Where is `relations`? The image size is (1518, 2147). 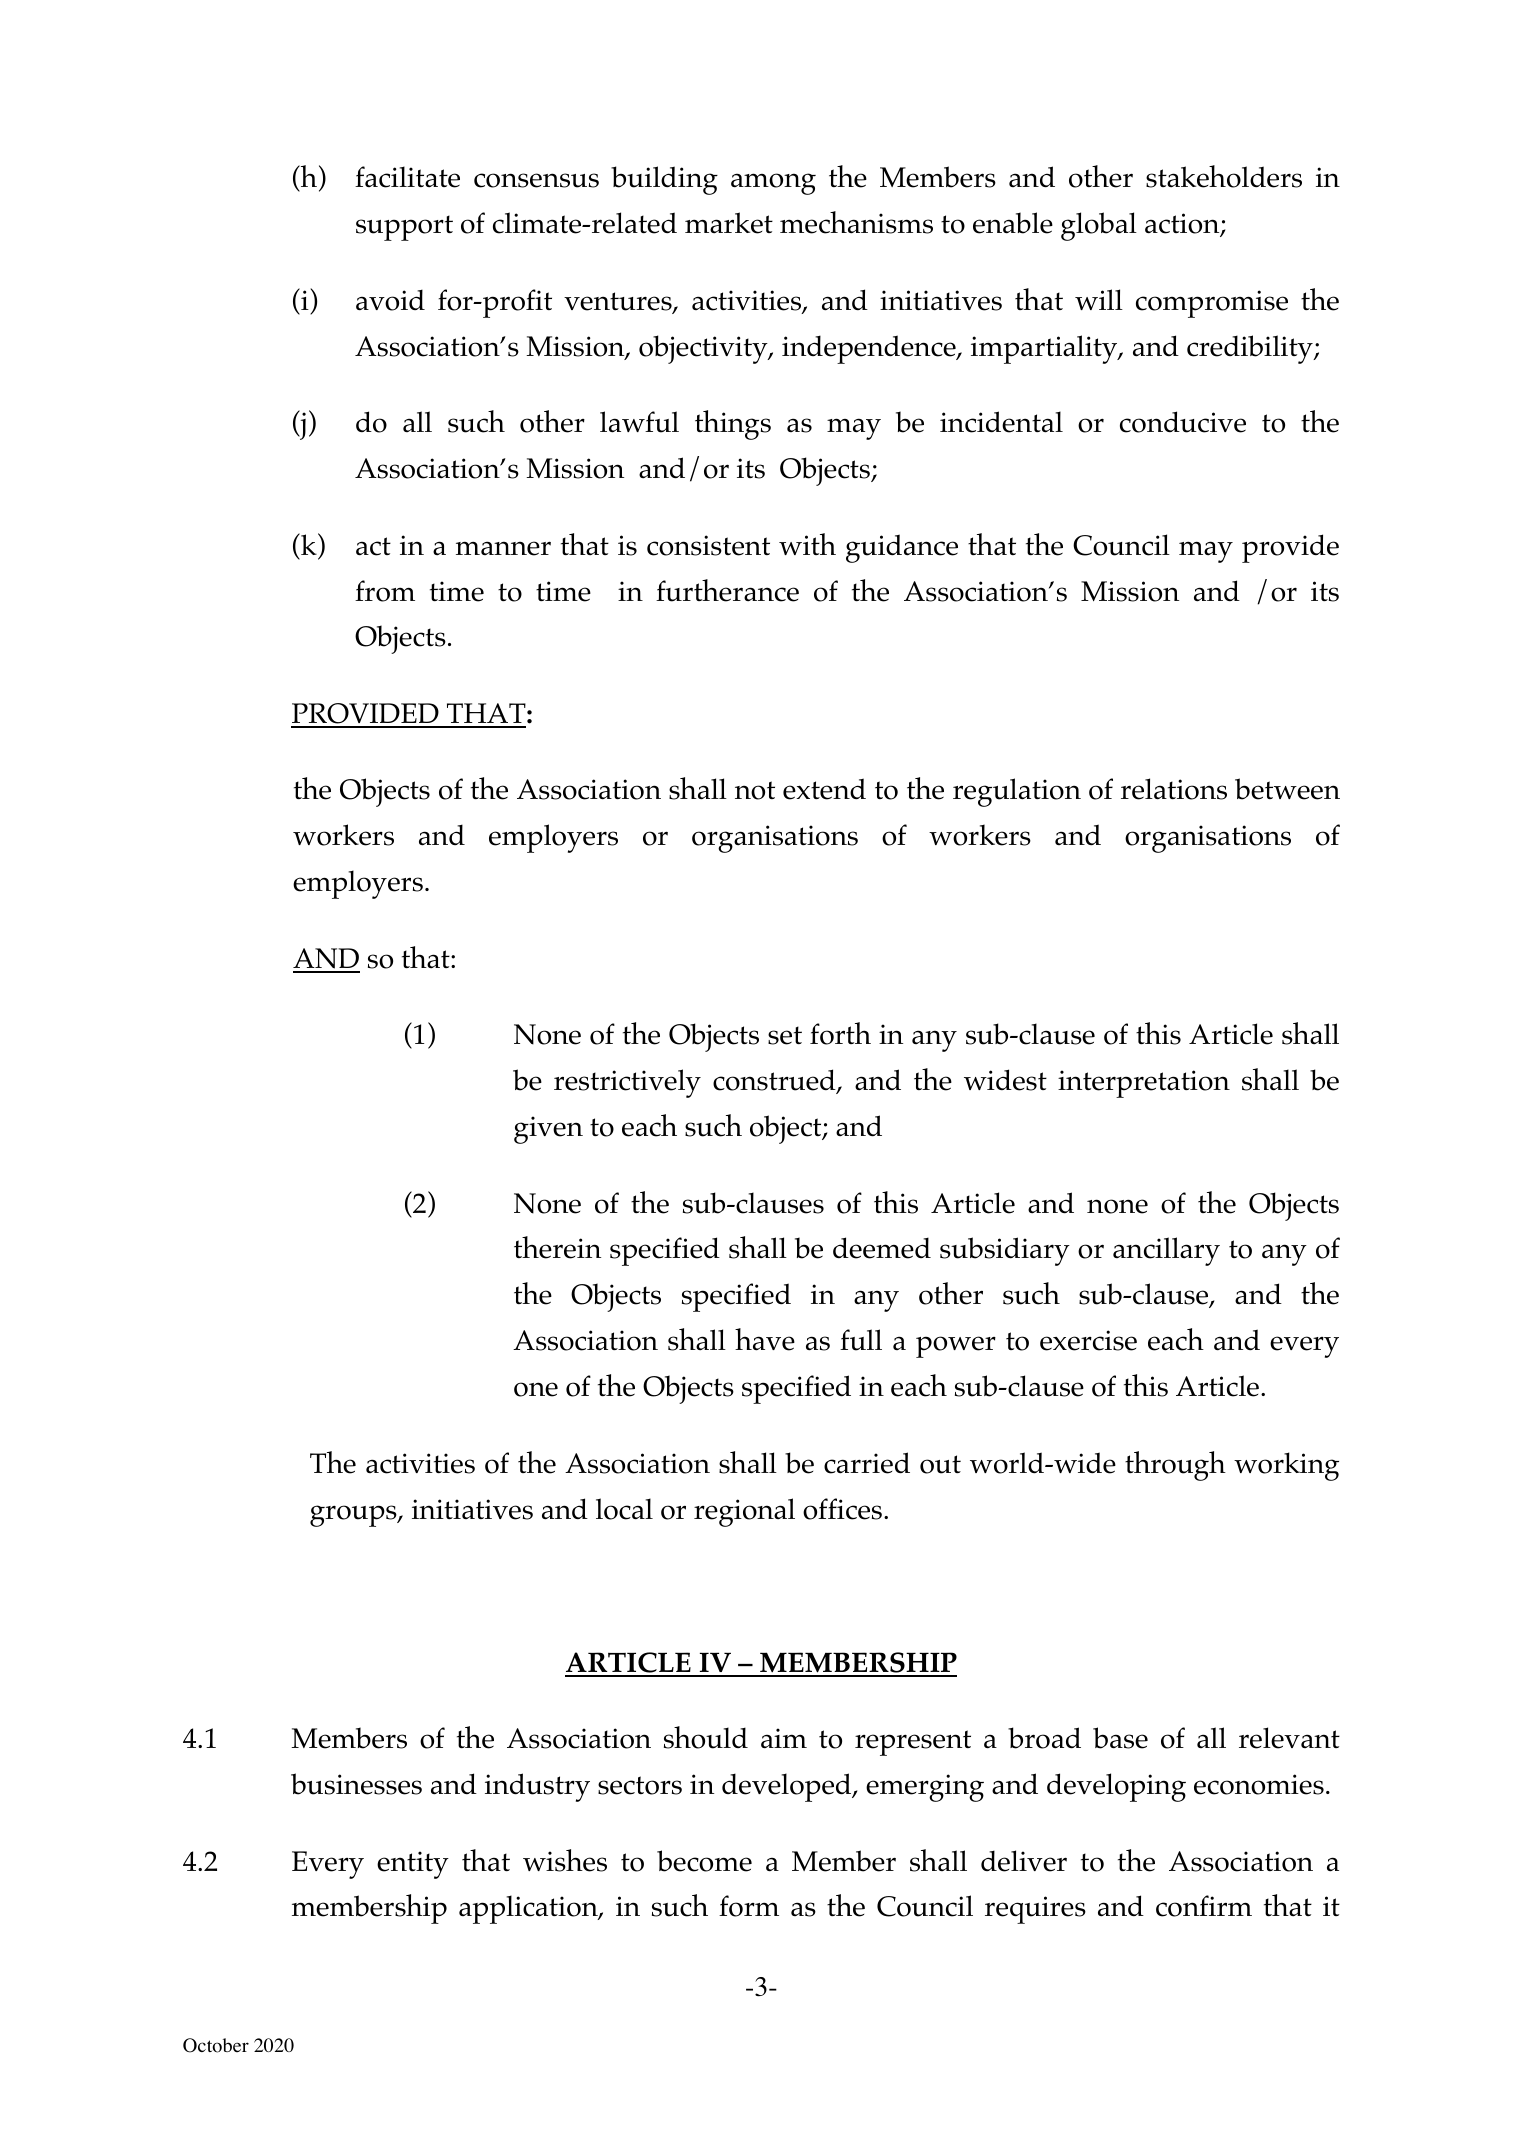 relations is located at coordinates (1174, 789).
